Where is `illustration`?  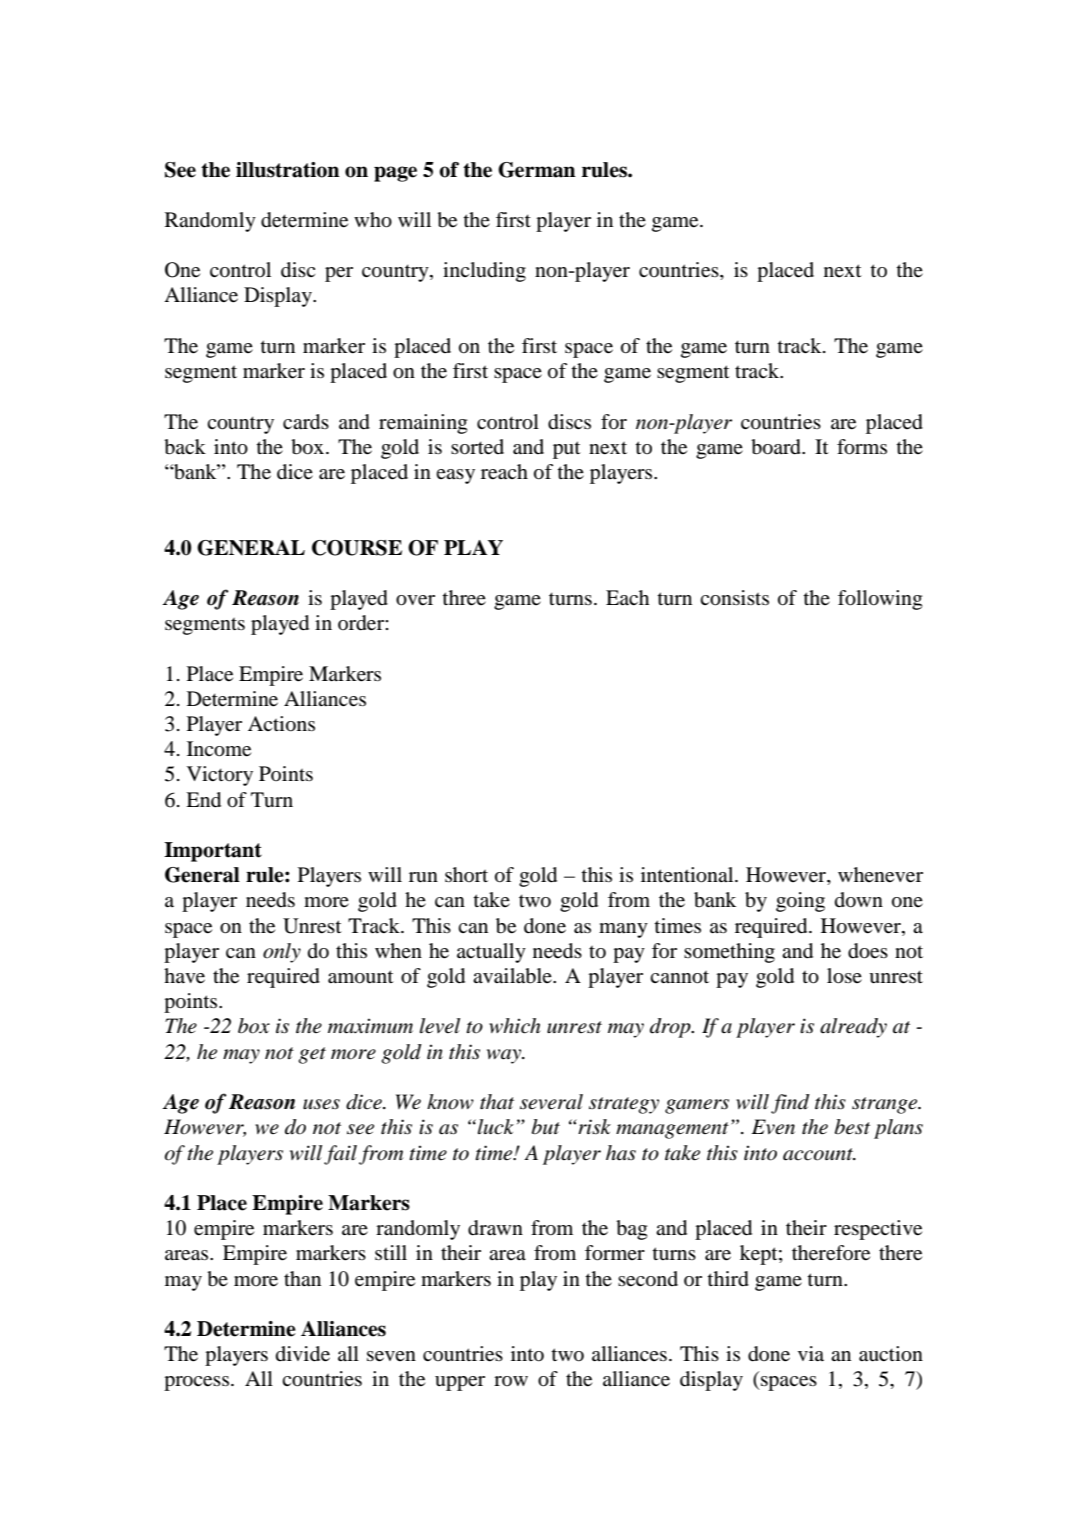 illustration is located at coordinates (288, 170).
